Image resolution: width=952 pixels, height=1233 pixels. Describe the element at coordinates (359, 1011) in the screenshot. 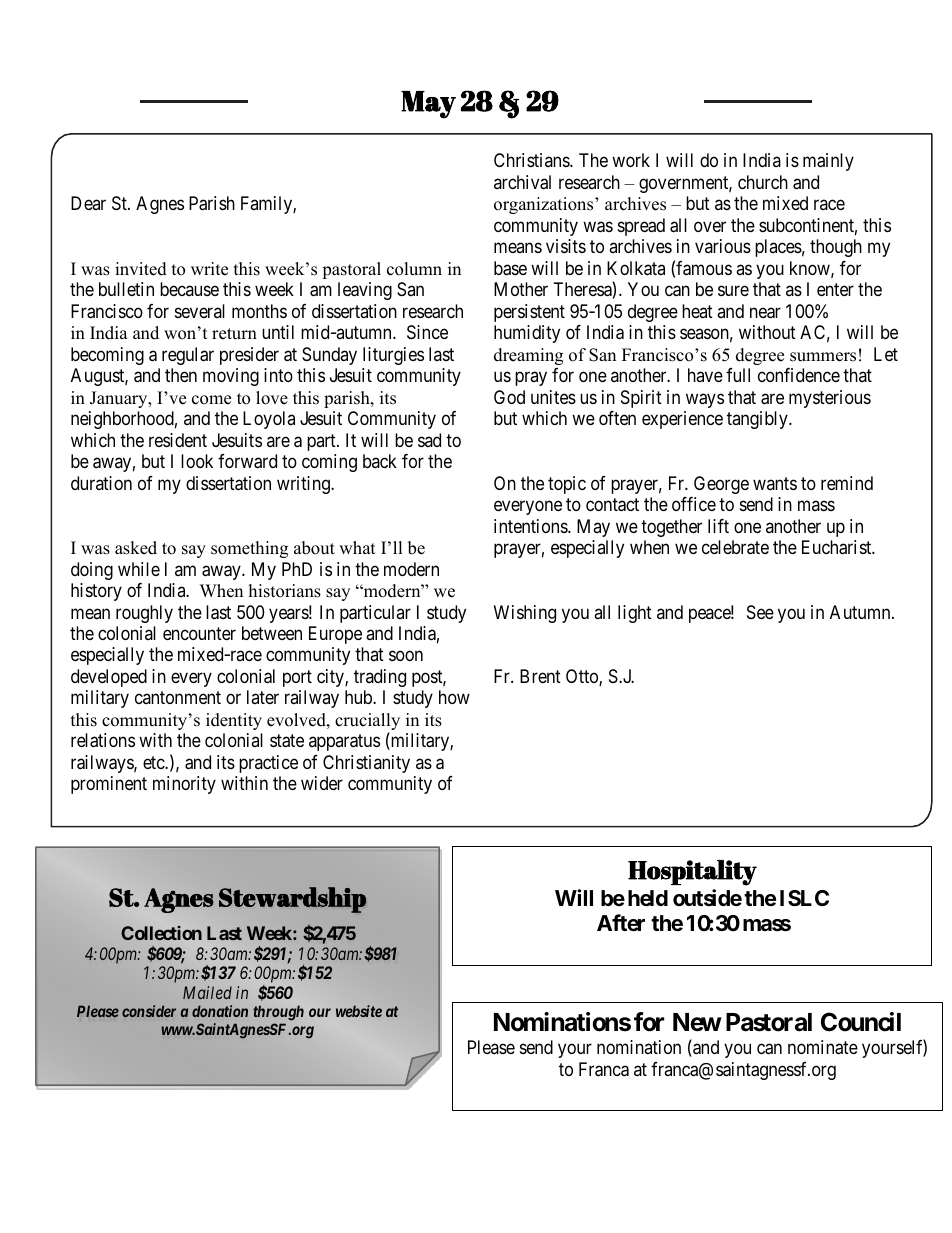

I see `website` at that location.
